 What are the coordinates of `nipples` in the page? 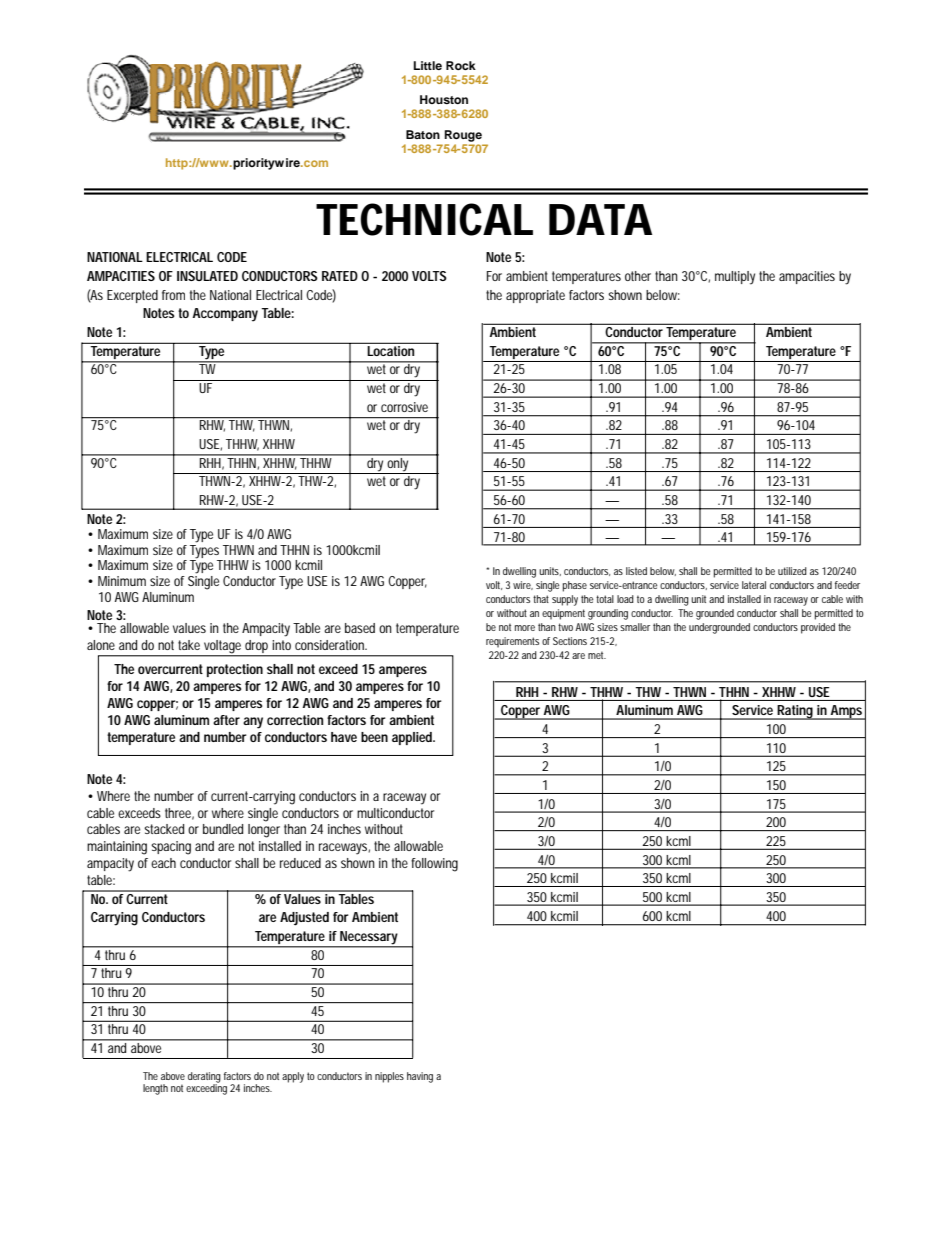 It's located at (389, 1077).
